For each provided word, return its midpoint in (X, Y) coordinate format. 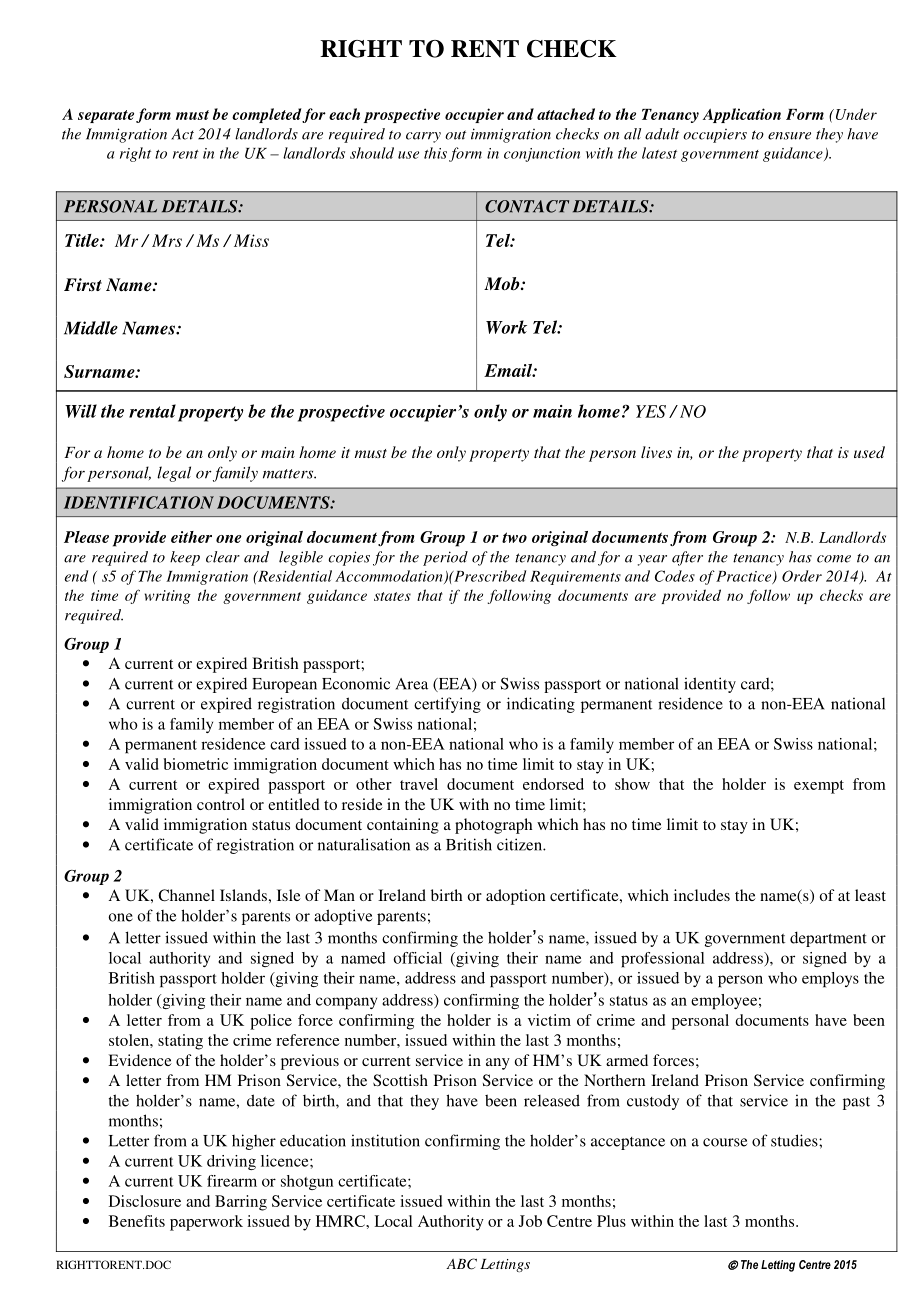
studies (795, 1140)
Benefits (137, 1221)
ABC (461, 1264)
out (455, 135)
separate (106, 116)
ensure (789, 136)
